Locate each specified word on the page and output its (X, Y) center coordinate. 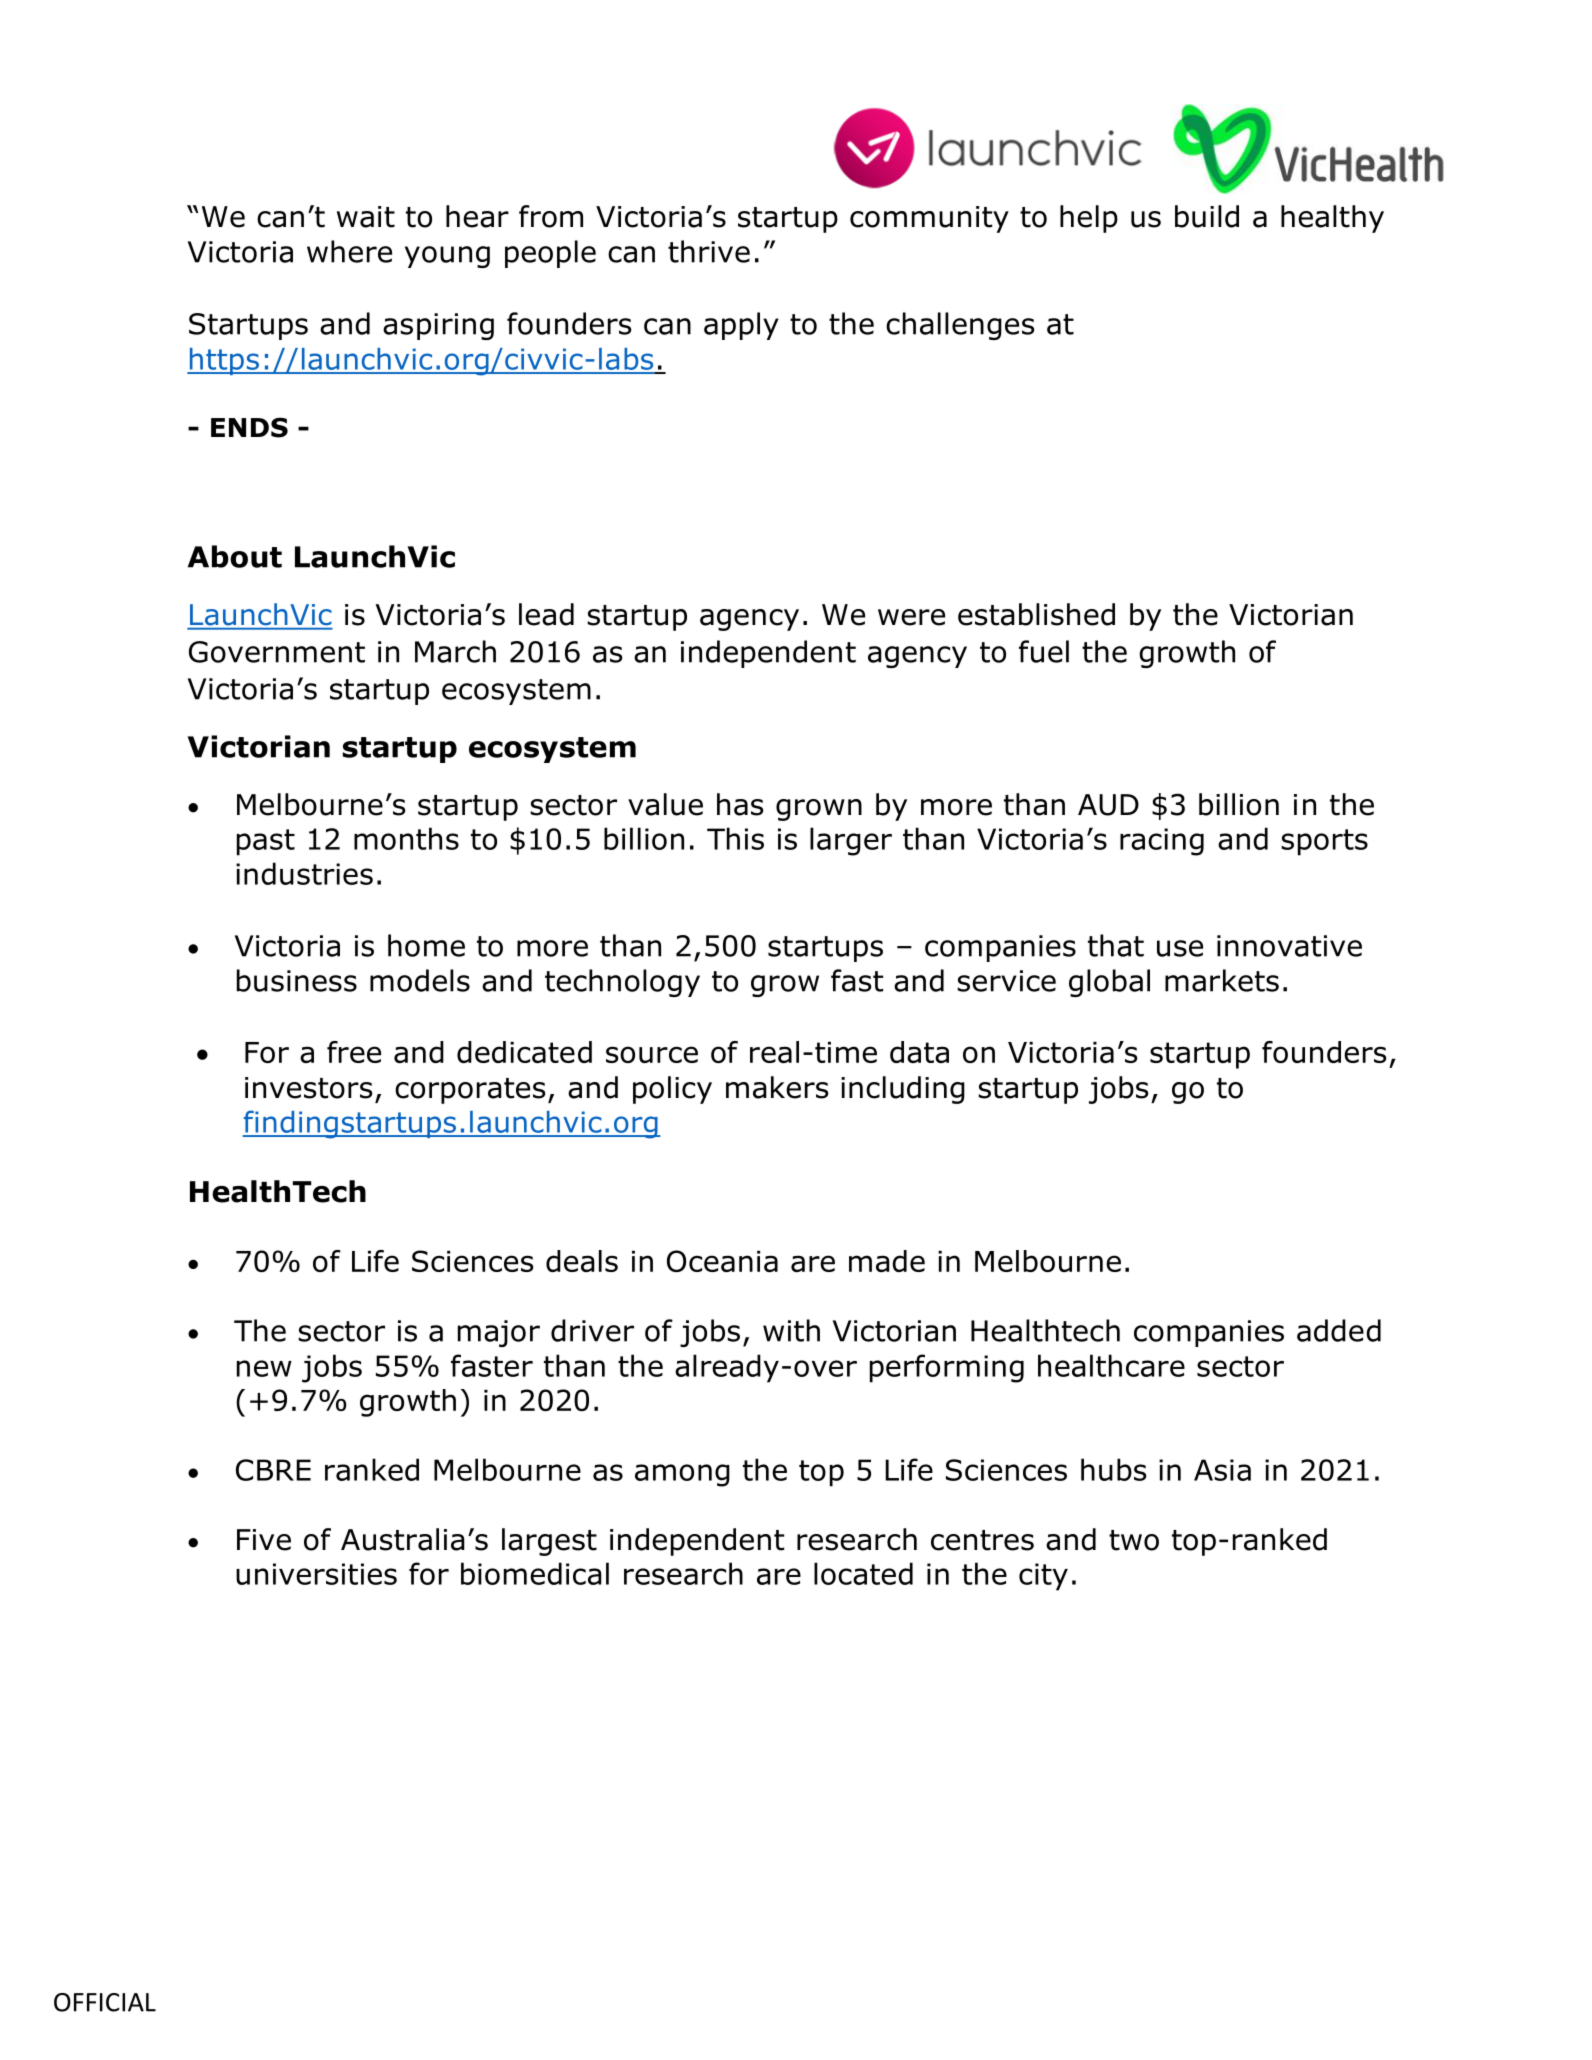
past (266, 842)
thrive (709, 251)
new (264, 1368)
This (735, 838)
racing (1162, 842)
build (1207, 216)
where (349, 251)
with (791, 1330)
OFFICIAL (105, 2002)
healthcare (1111, 1365)
